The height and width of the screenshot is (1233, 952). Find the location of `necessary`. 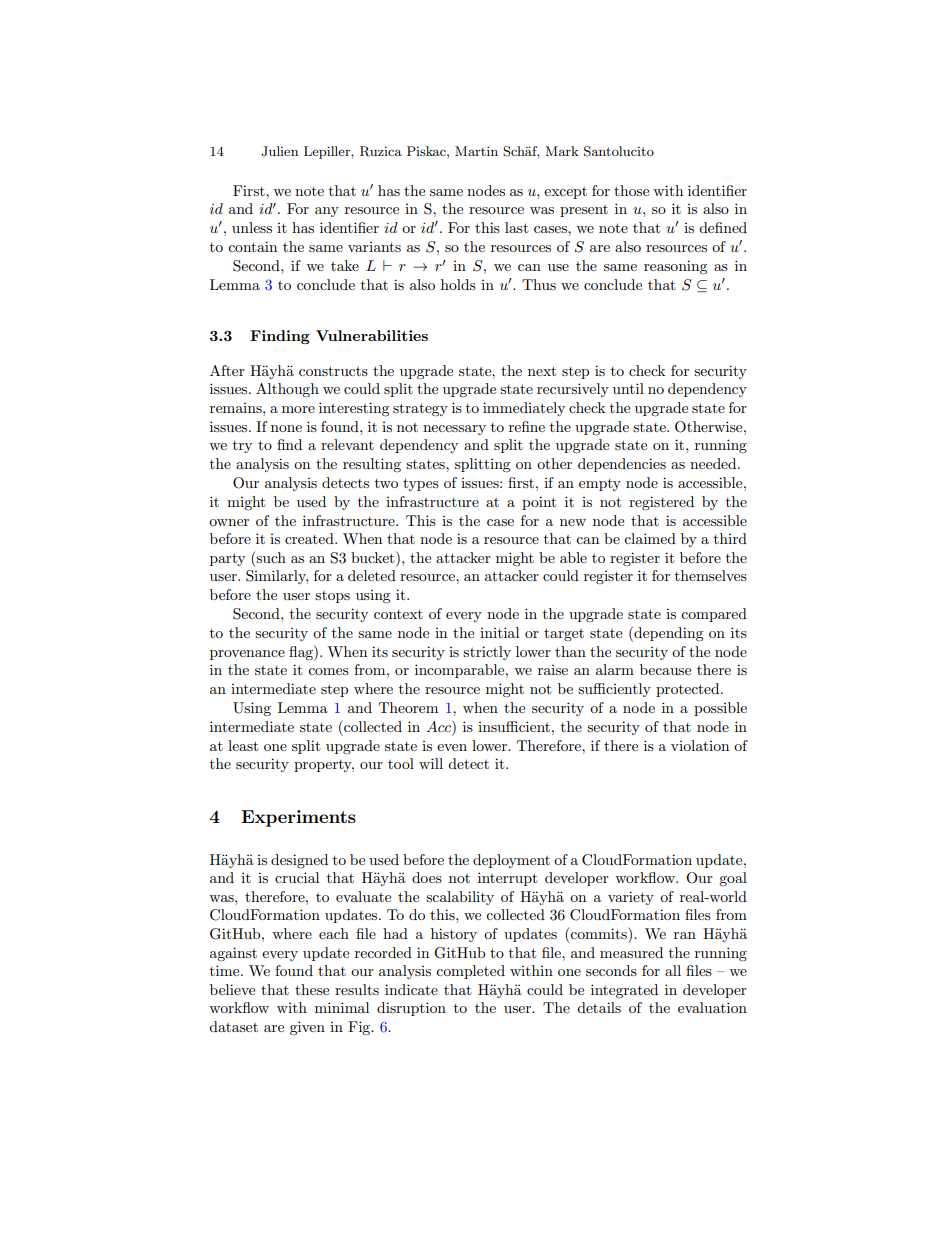

necessary is located at coordinates (454, 430).
